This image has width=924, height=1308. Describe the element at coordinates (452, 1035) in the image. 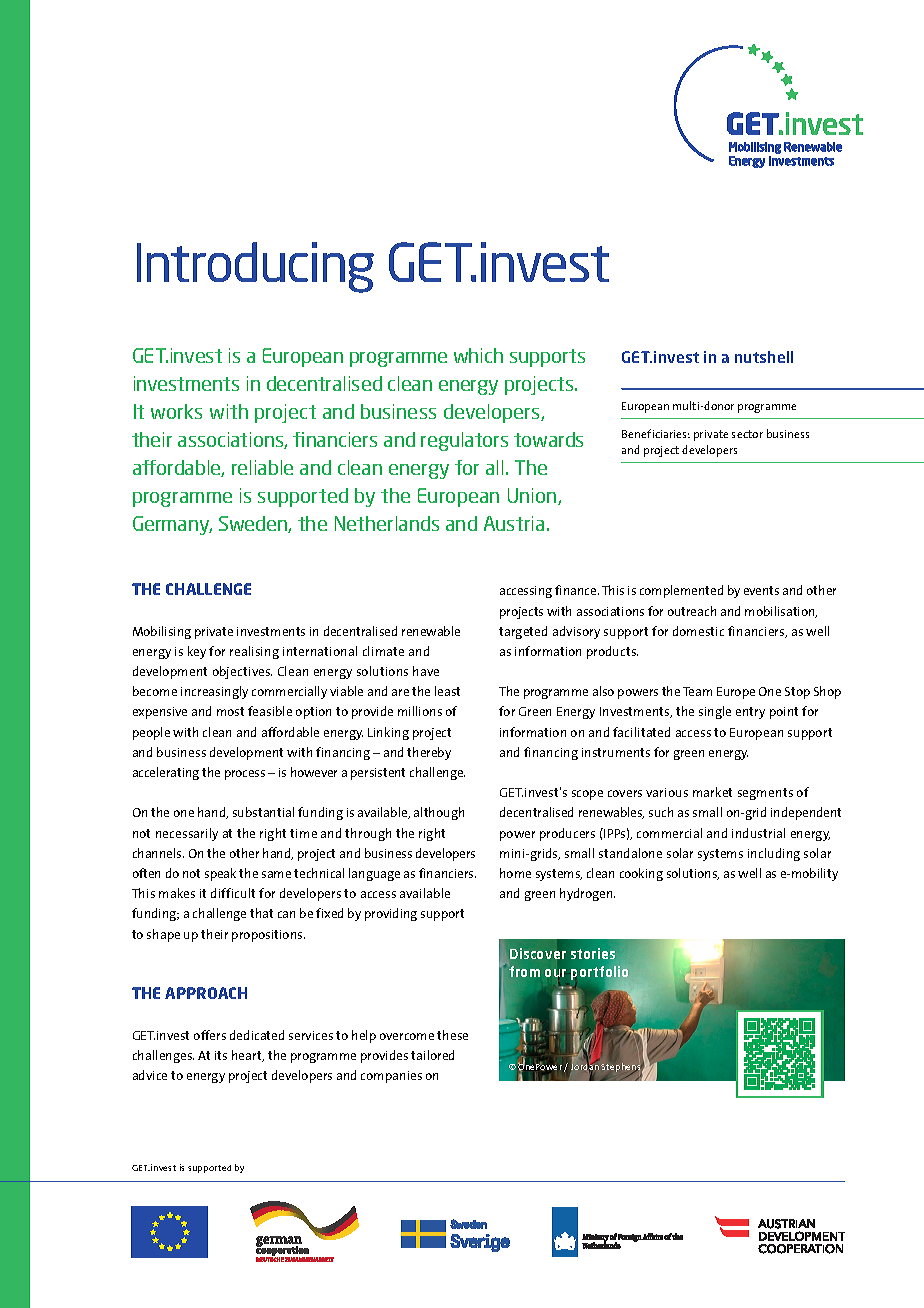

I see `these` at that location.
